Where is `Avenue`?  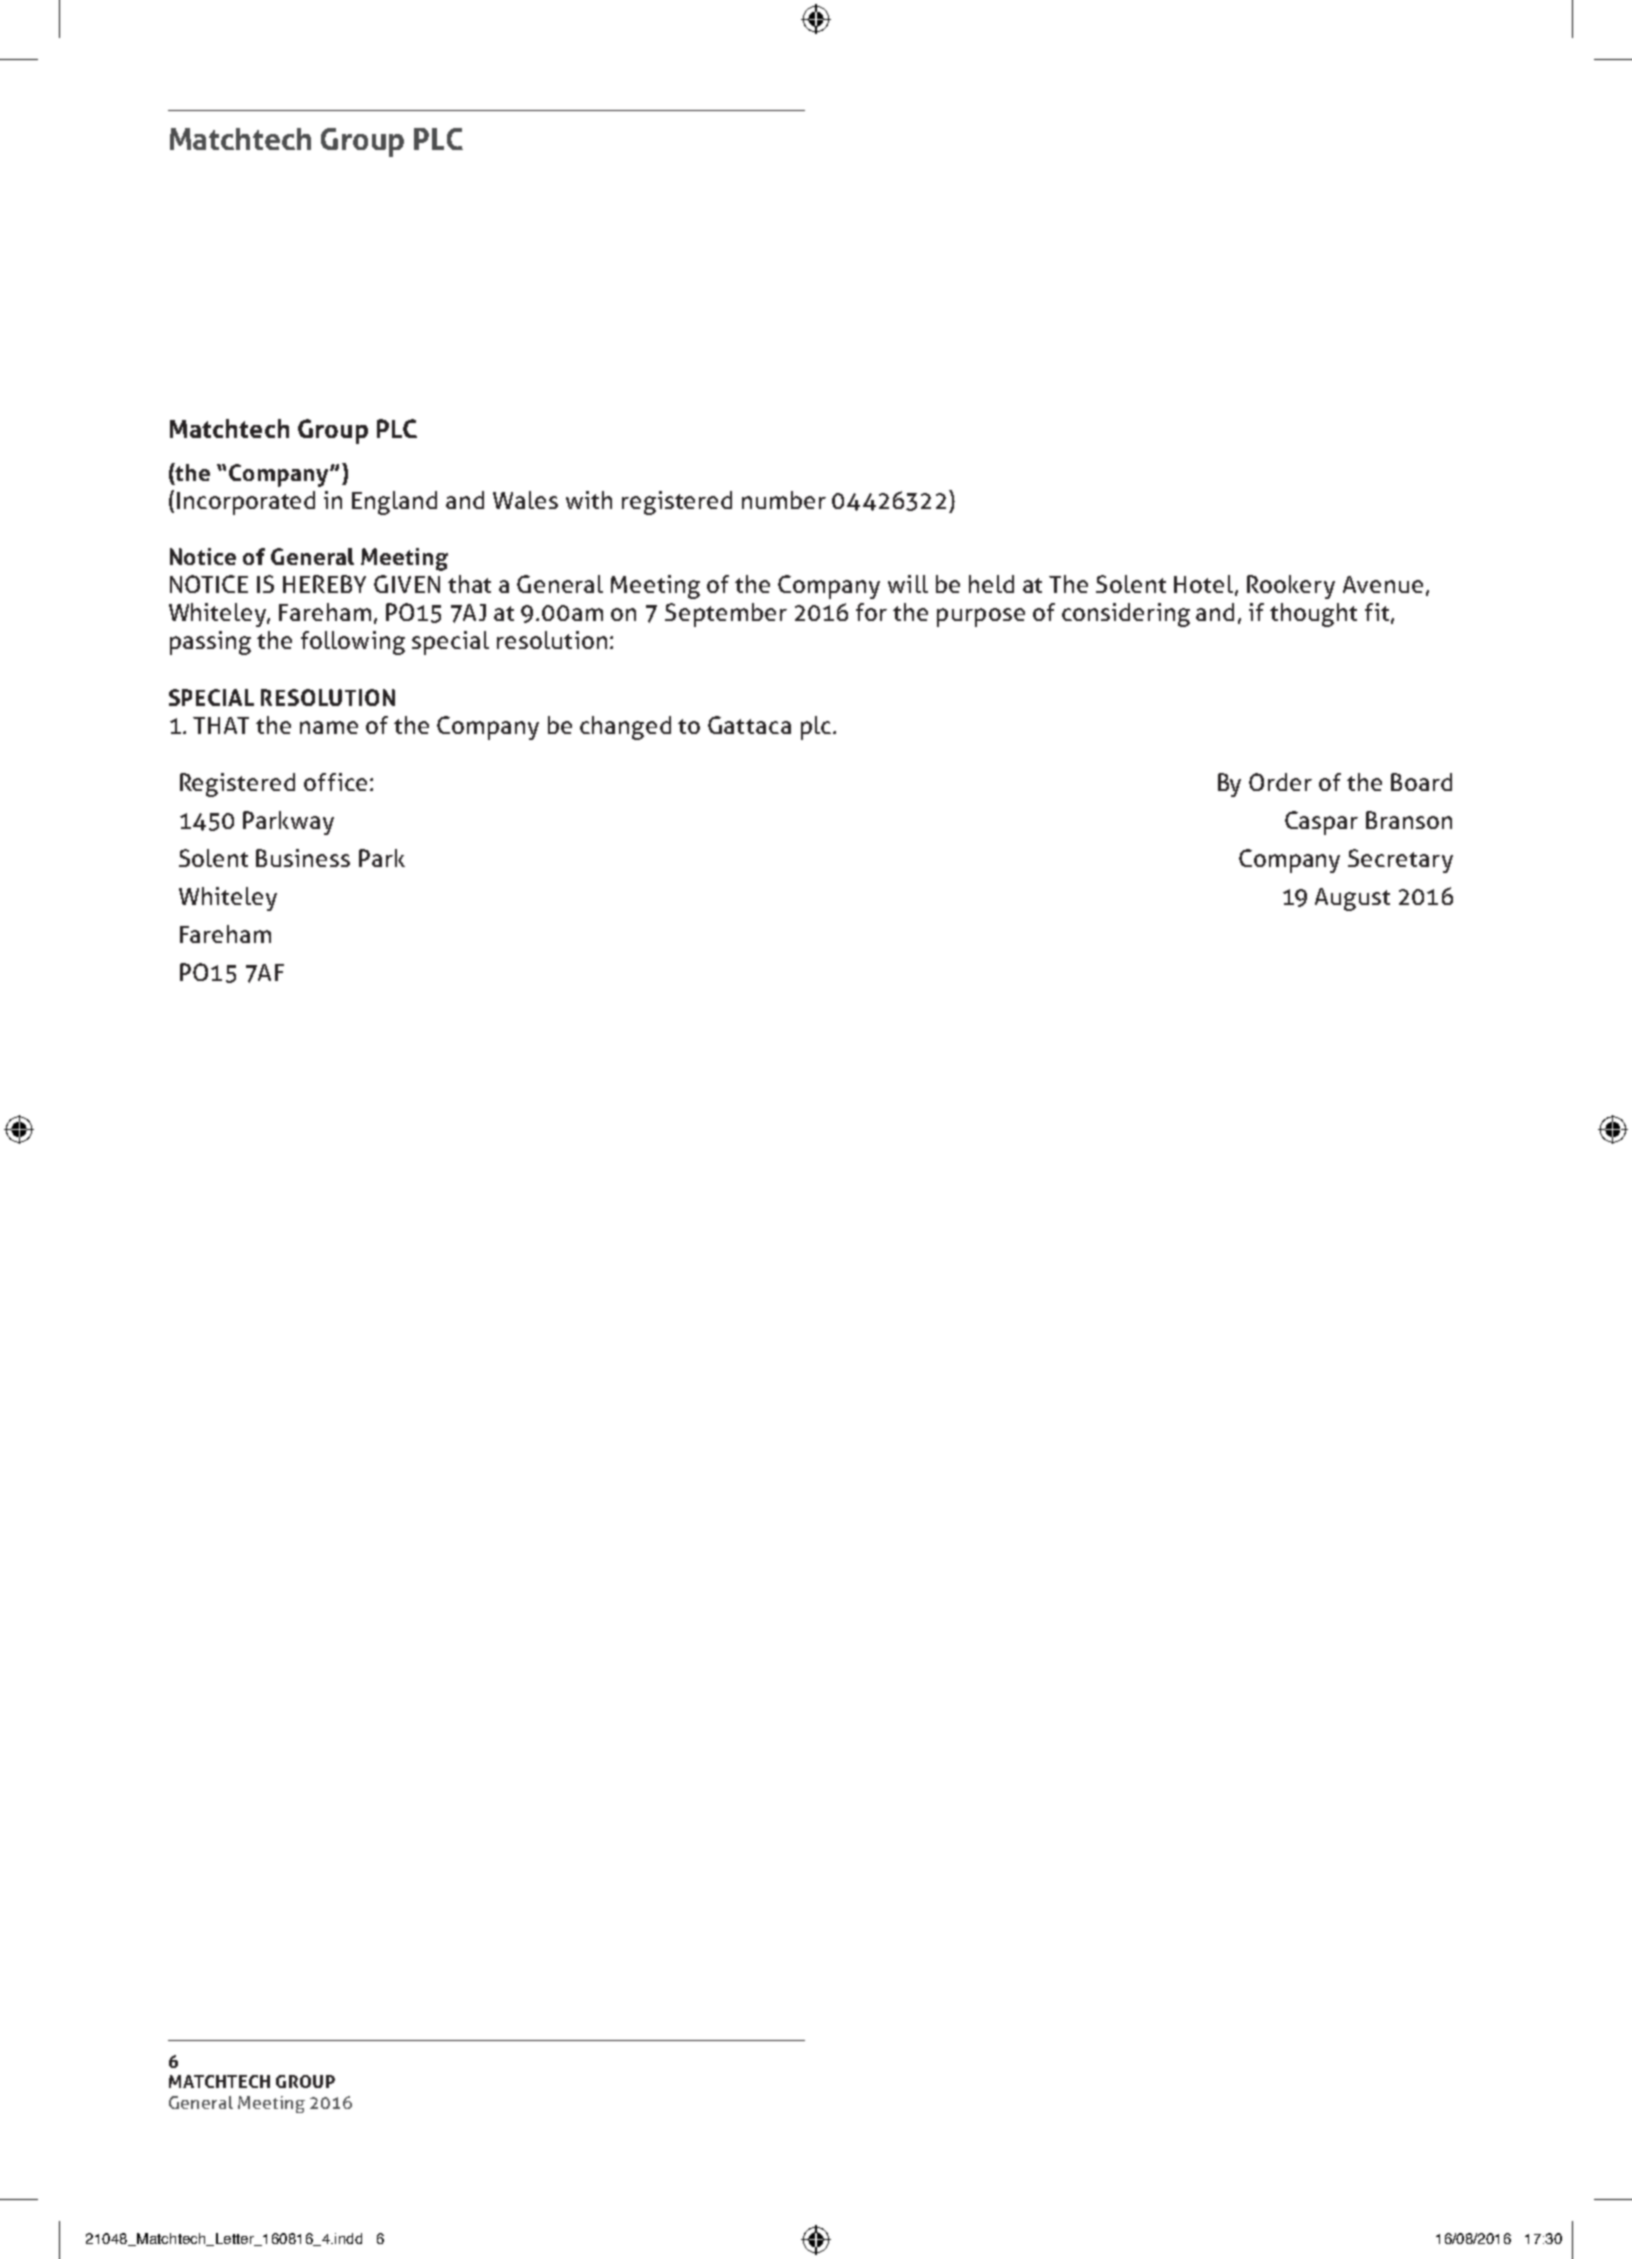
Avenue is located at coordinates (1383, 584).
